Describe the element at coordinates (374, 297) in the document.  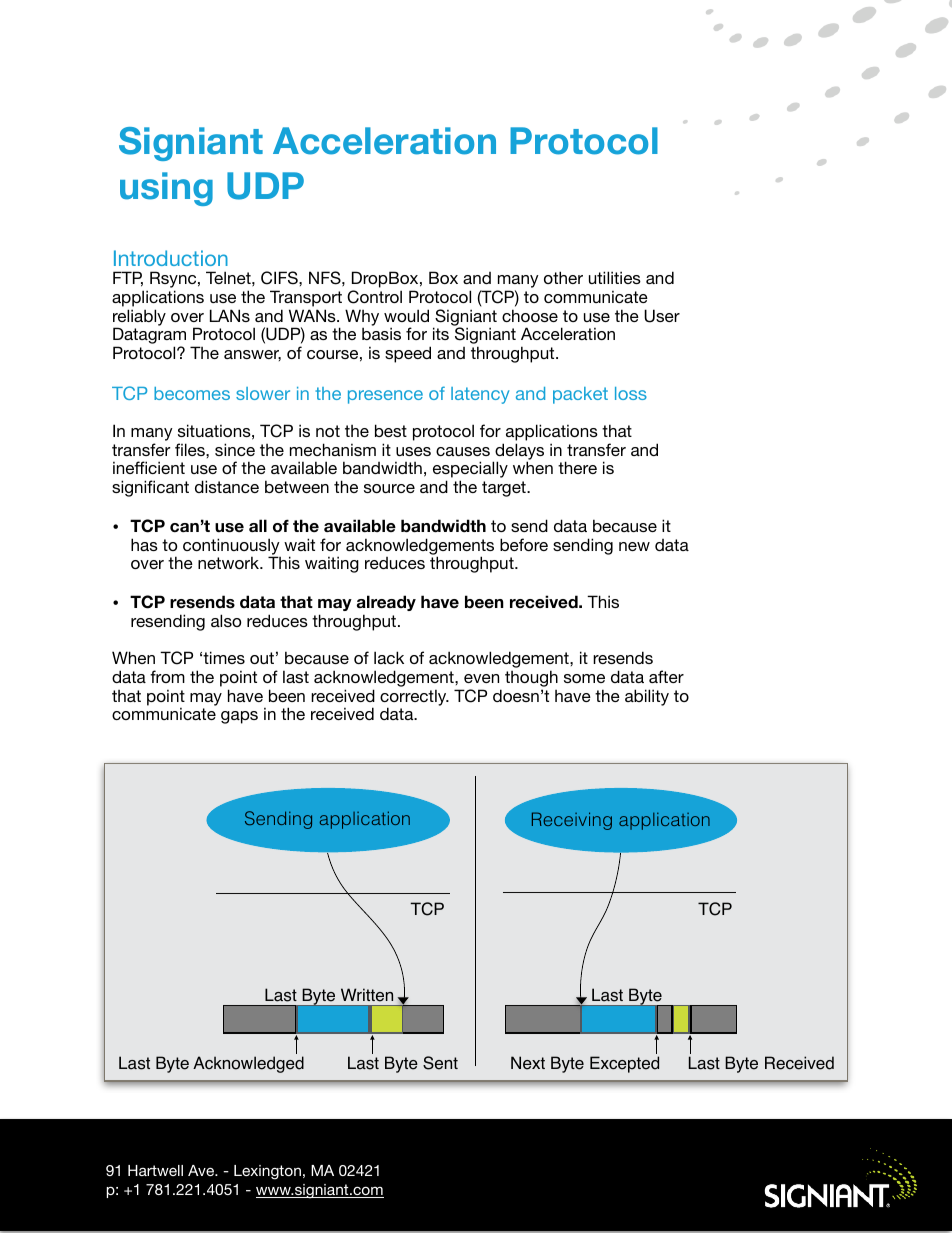
I see `Control` at that location.
